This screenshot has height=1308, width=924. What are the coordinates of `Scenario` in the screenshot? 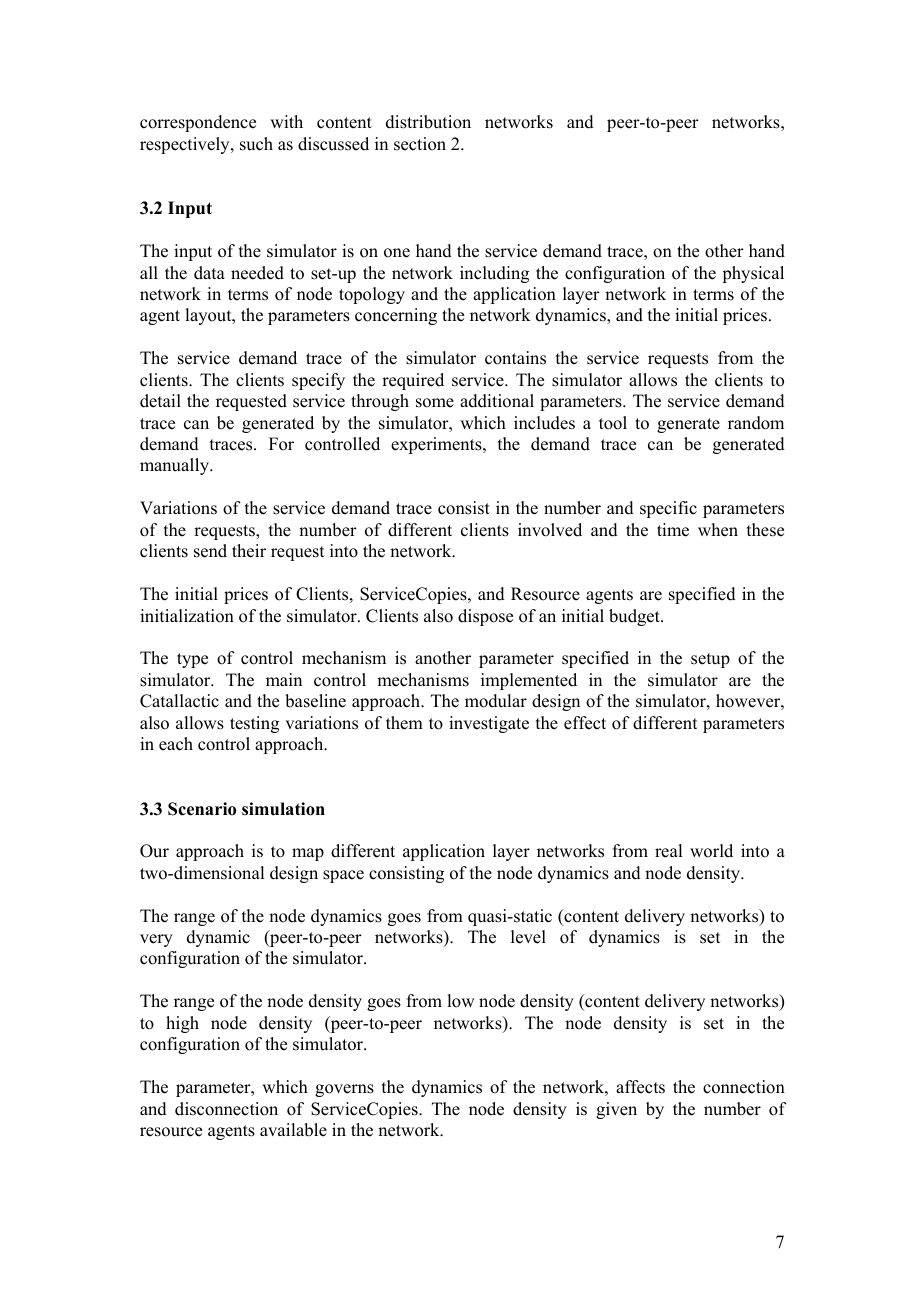 It's located at (202, 809).
